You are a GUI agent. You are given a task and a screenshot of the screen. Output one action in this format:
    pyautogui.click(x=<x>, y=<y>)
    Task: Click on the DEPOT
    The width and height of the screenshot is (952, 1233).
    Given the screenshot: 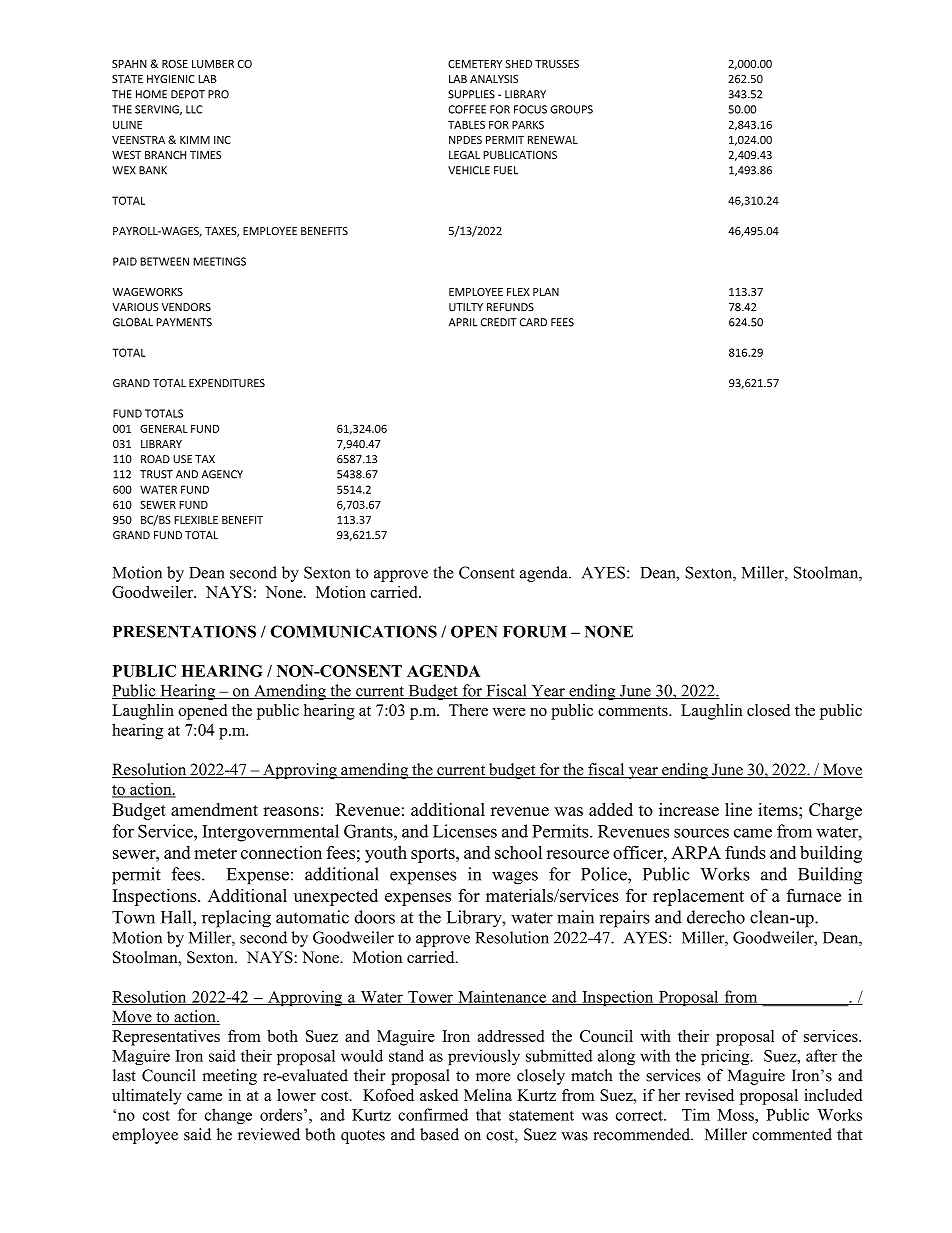 What is the action you would take?
    pyautogui.click(x=188, y=94)
